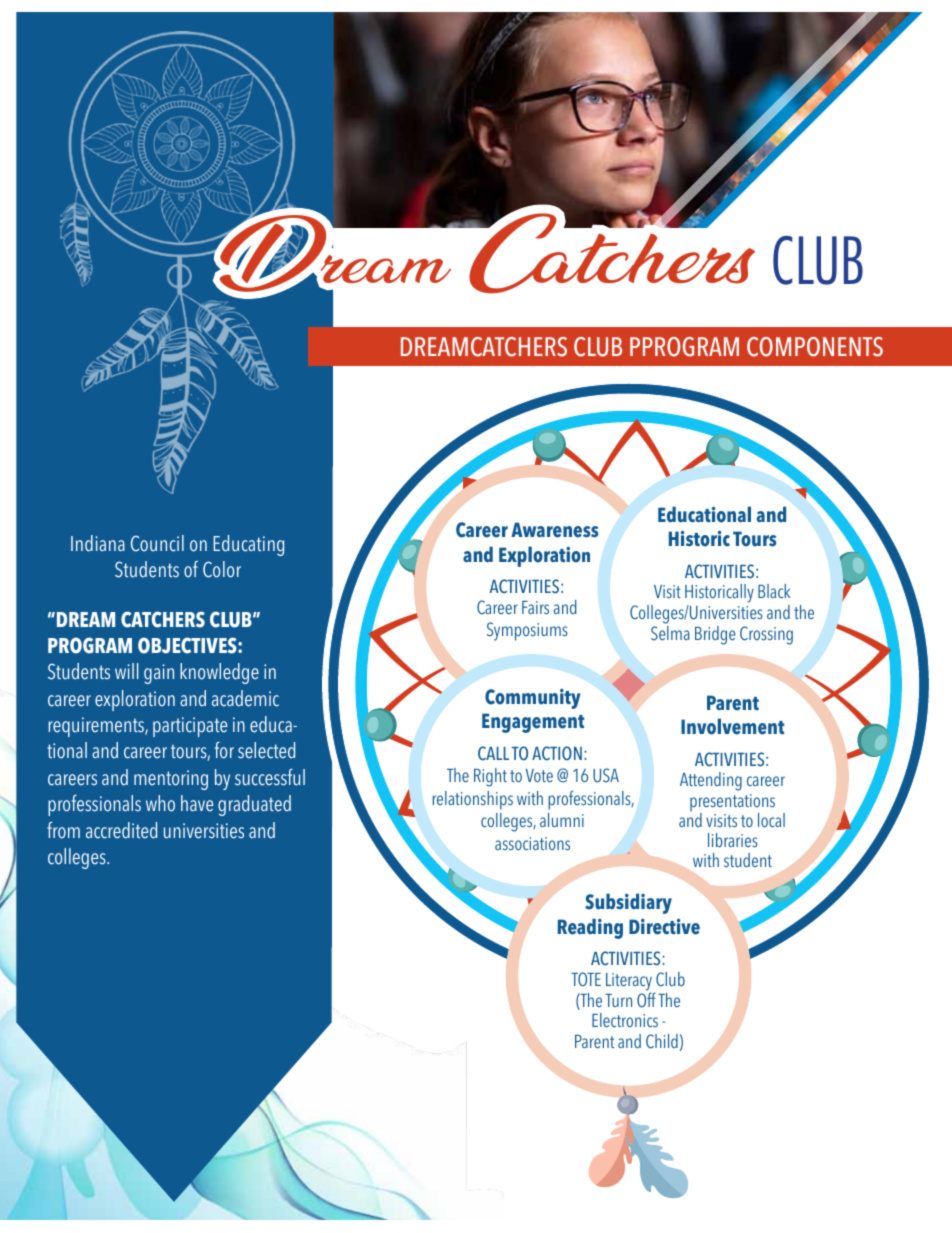  What do you see at coordinates (159, 674) in the document?
I see `gain` at bounding box center [159, 674].
